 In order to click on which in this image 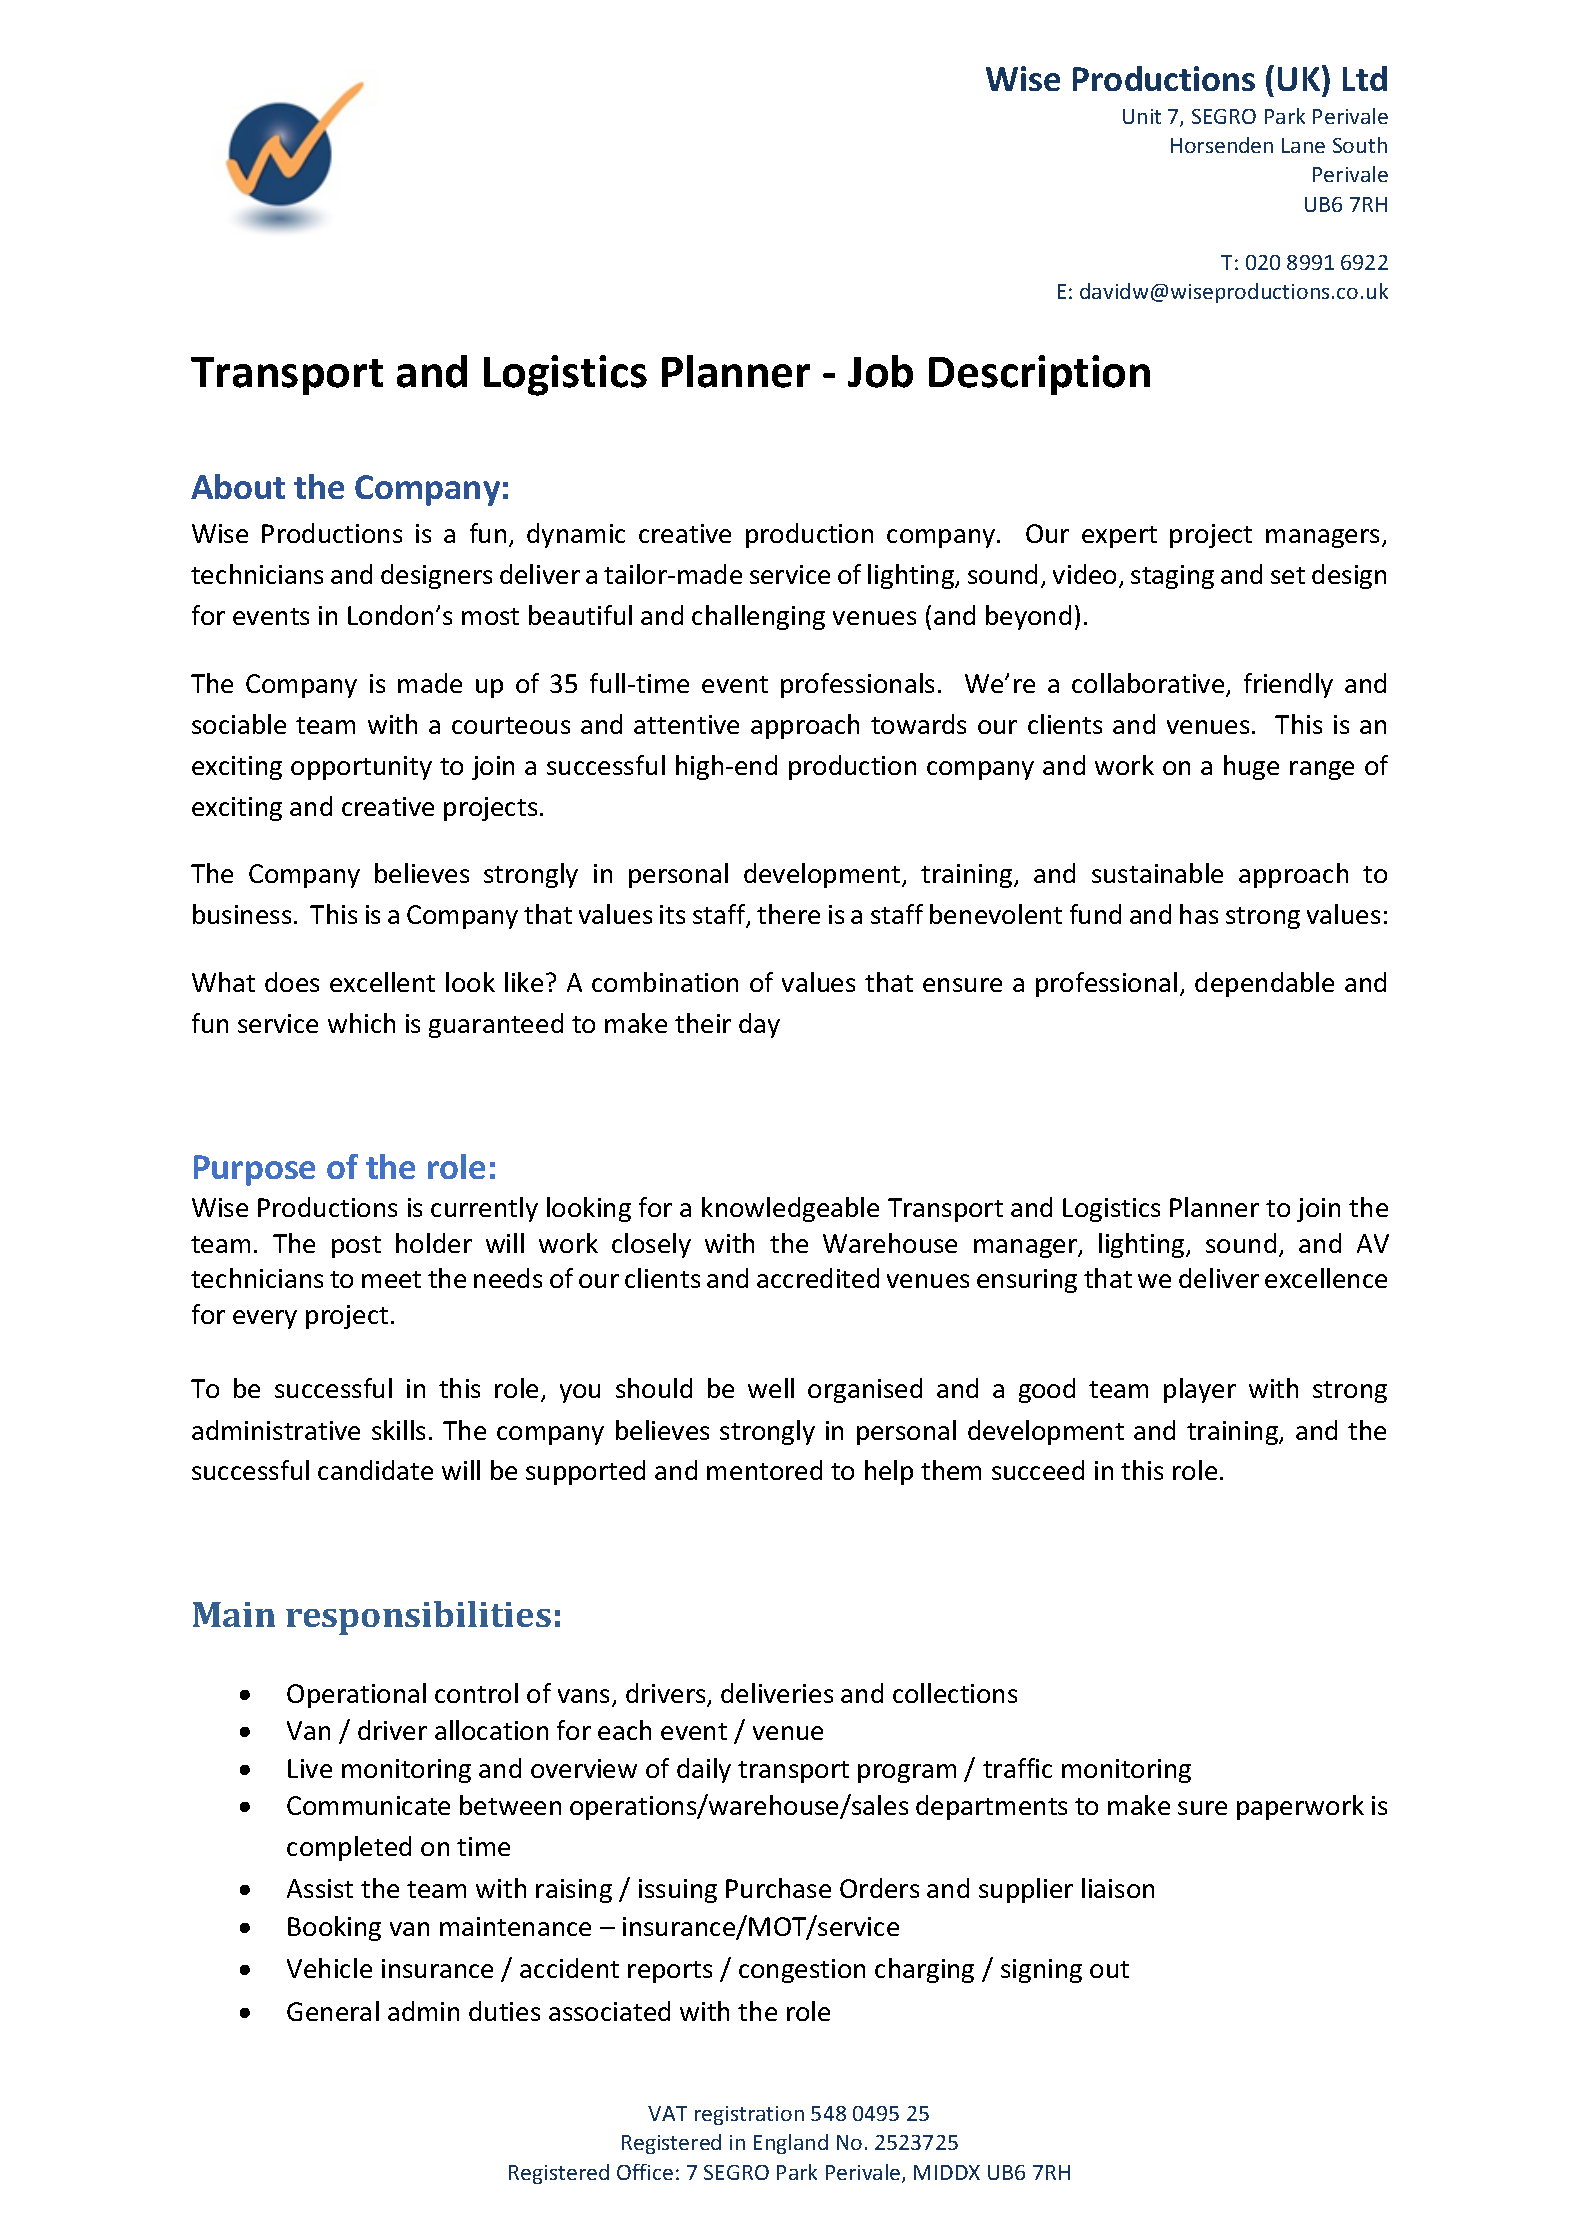, I will do `click(361, 1023)`.
